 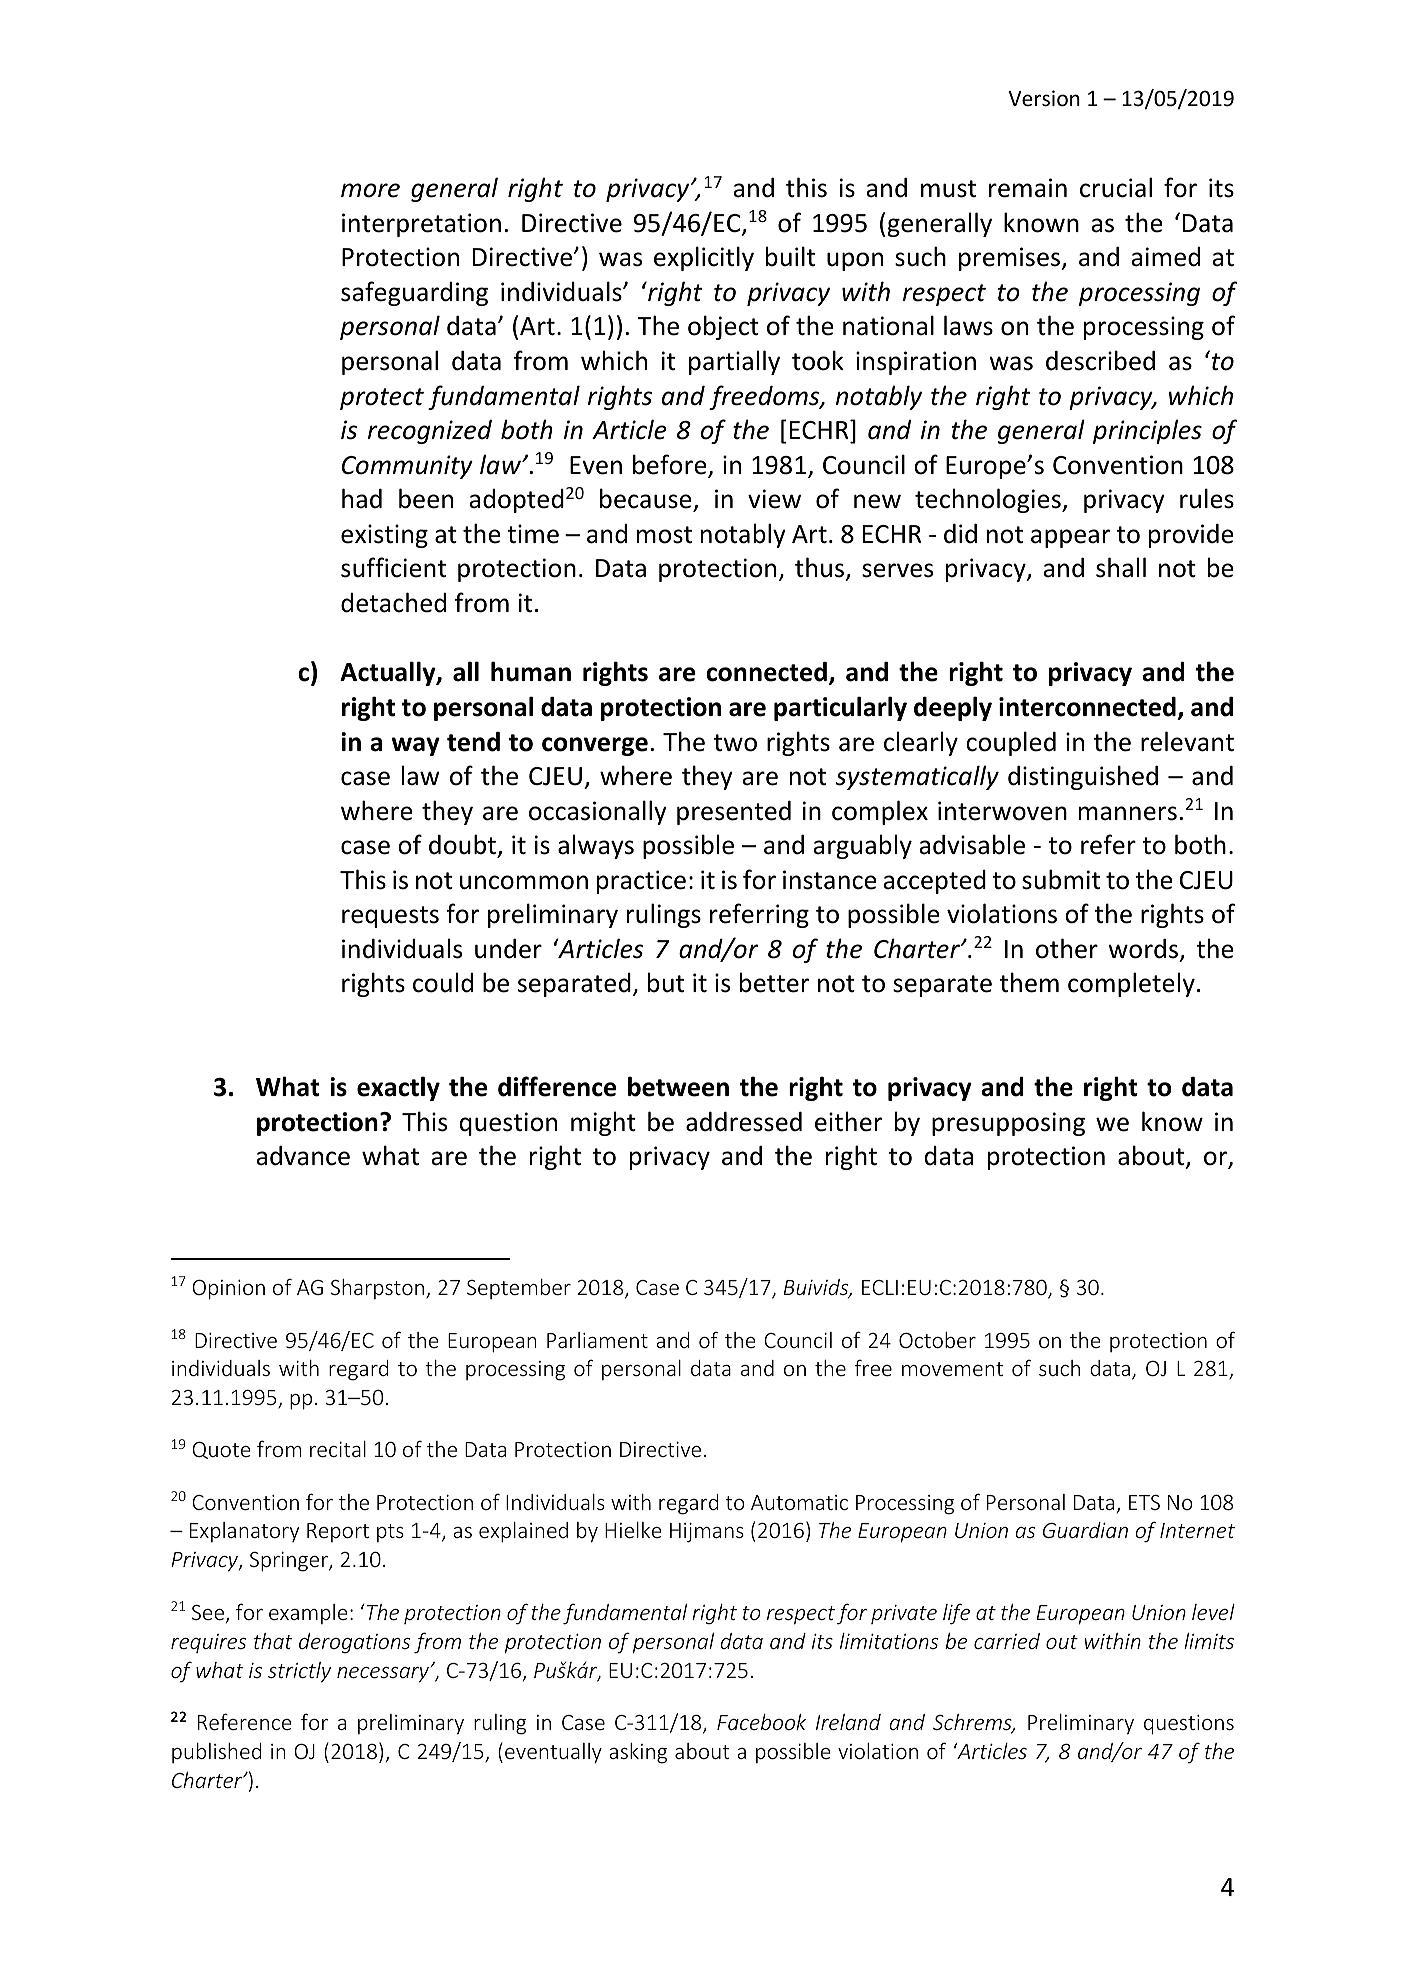 I want to click on Parliament, so click(x=597, y=1340).
